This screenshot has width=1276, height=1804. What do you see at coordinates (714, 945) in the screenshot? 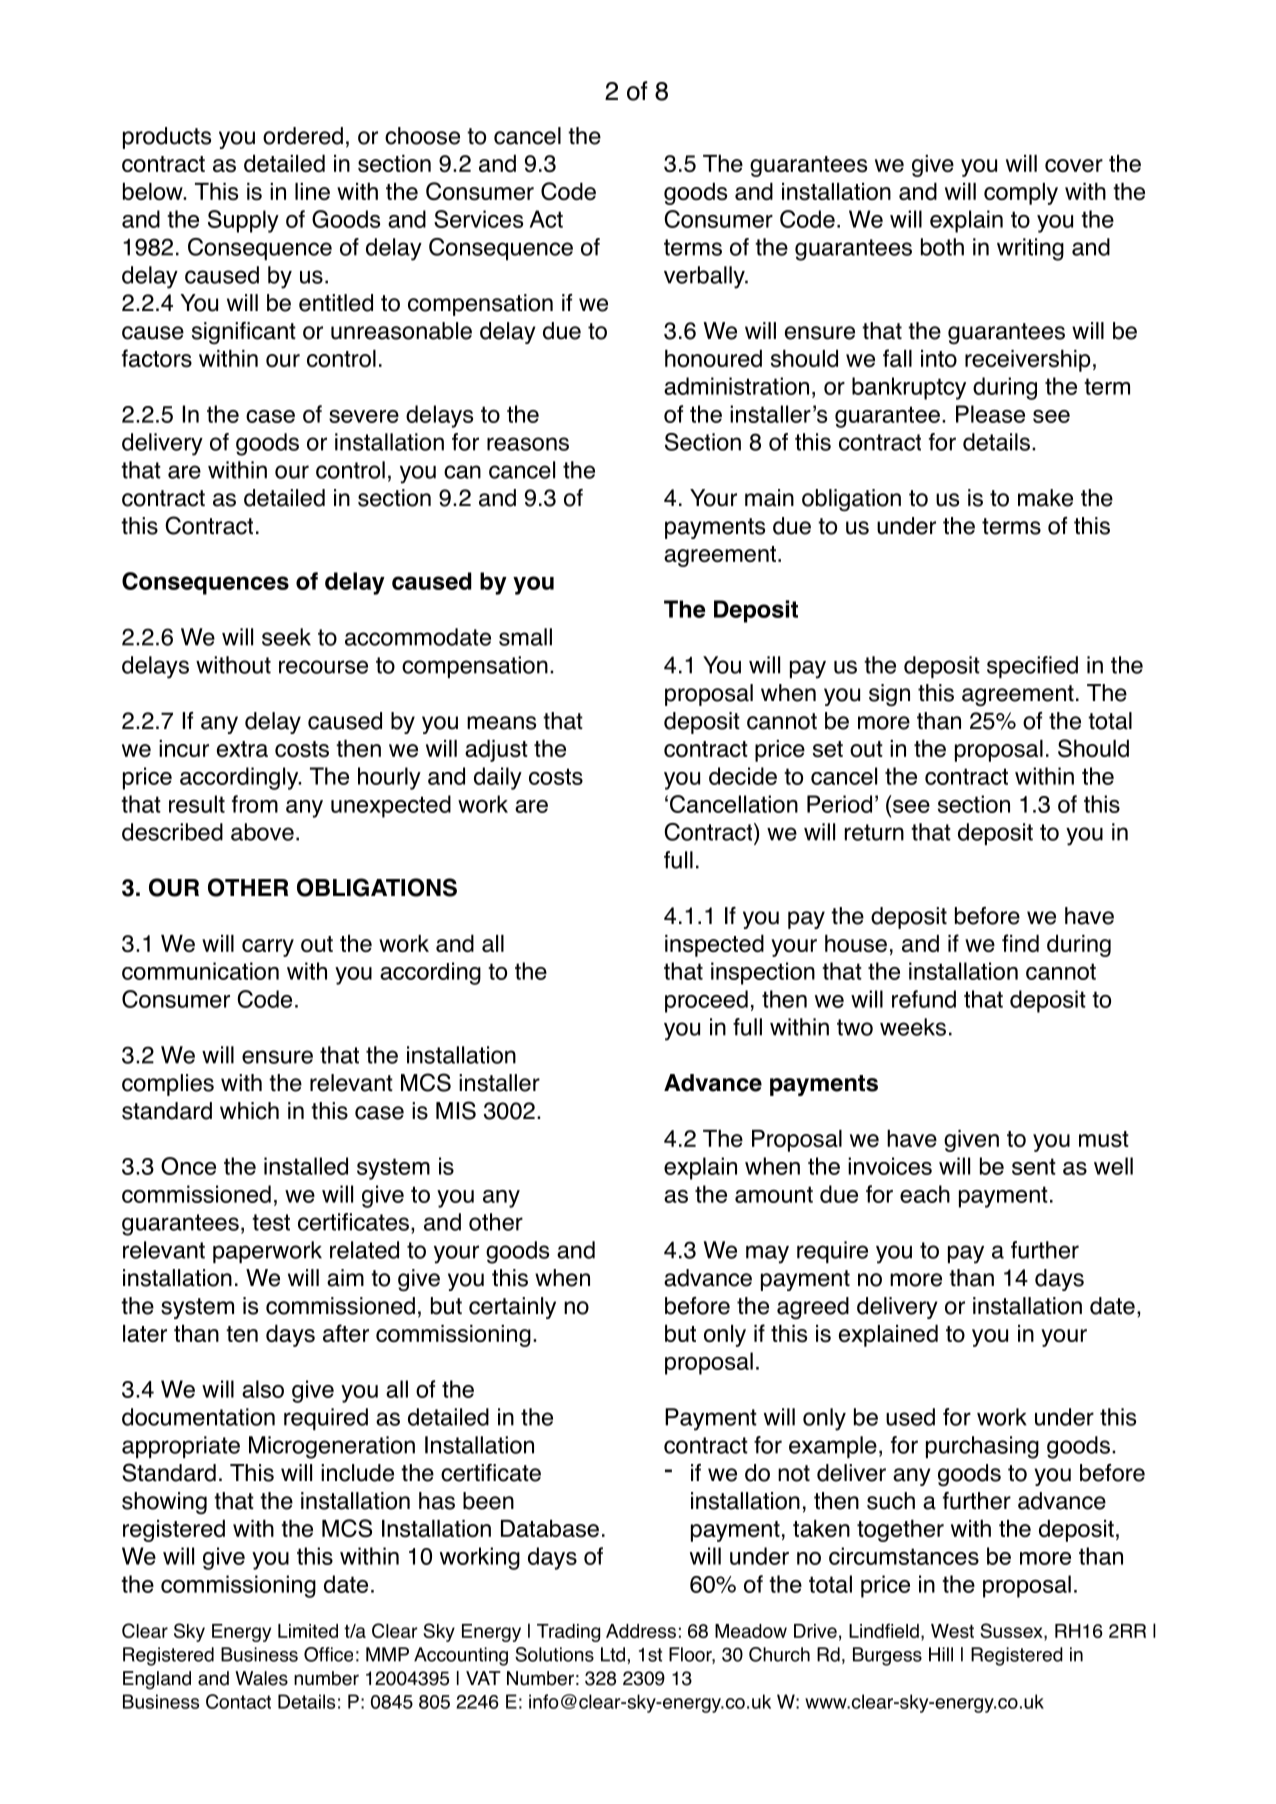
I see `inspected` at bounding box center [714, 945].
